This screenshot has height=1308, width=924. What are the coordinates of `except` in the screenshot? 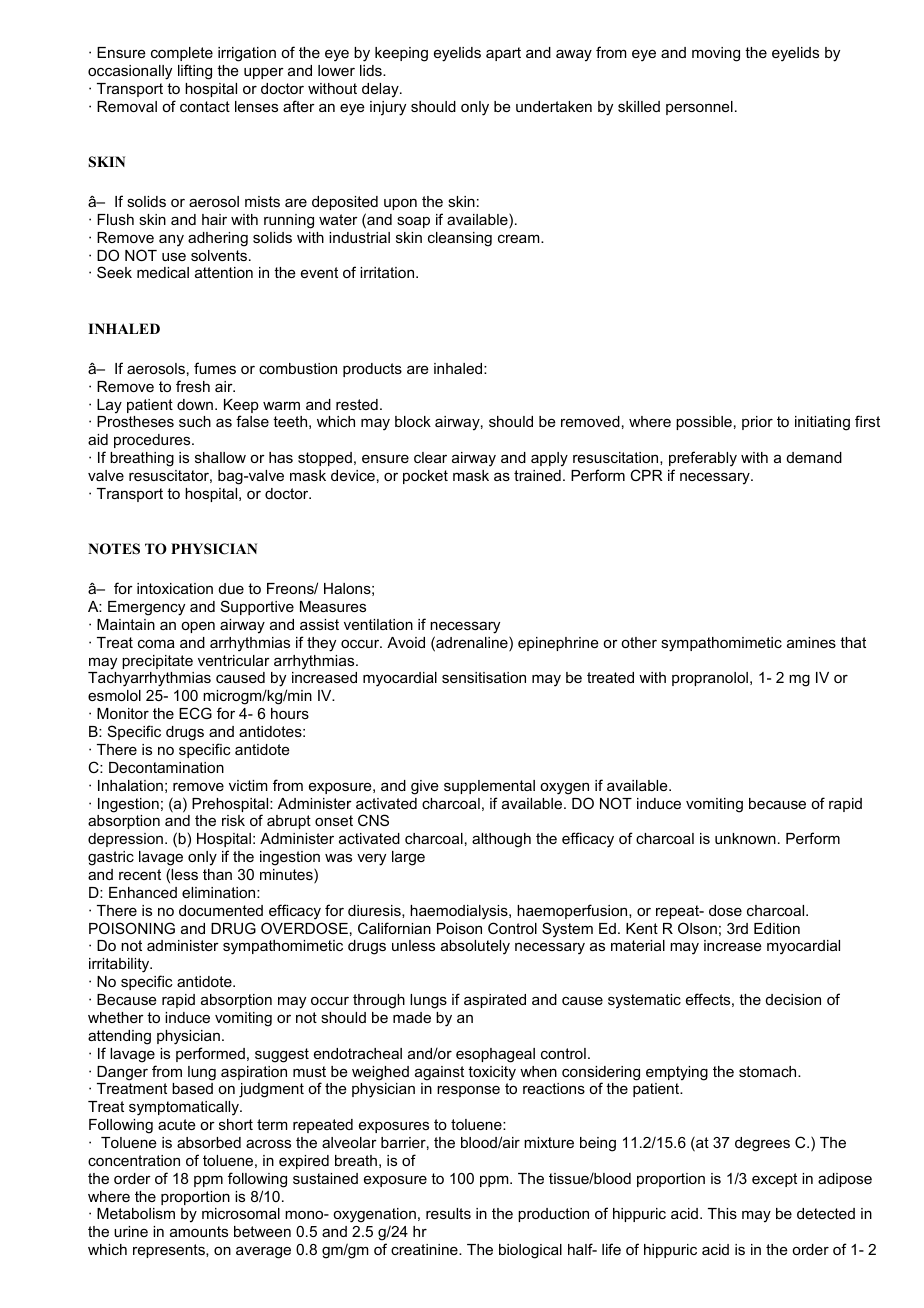 It's located at (774, 1180).
